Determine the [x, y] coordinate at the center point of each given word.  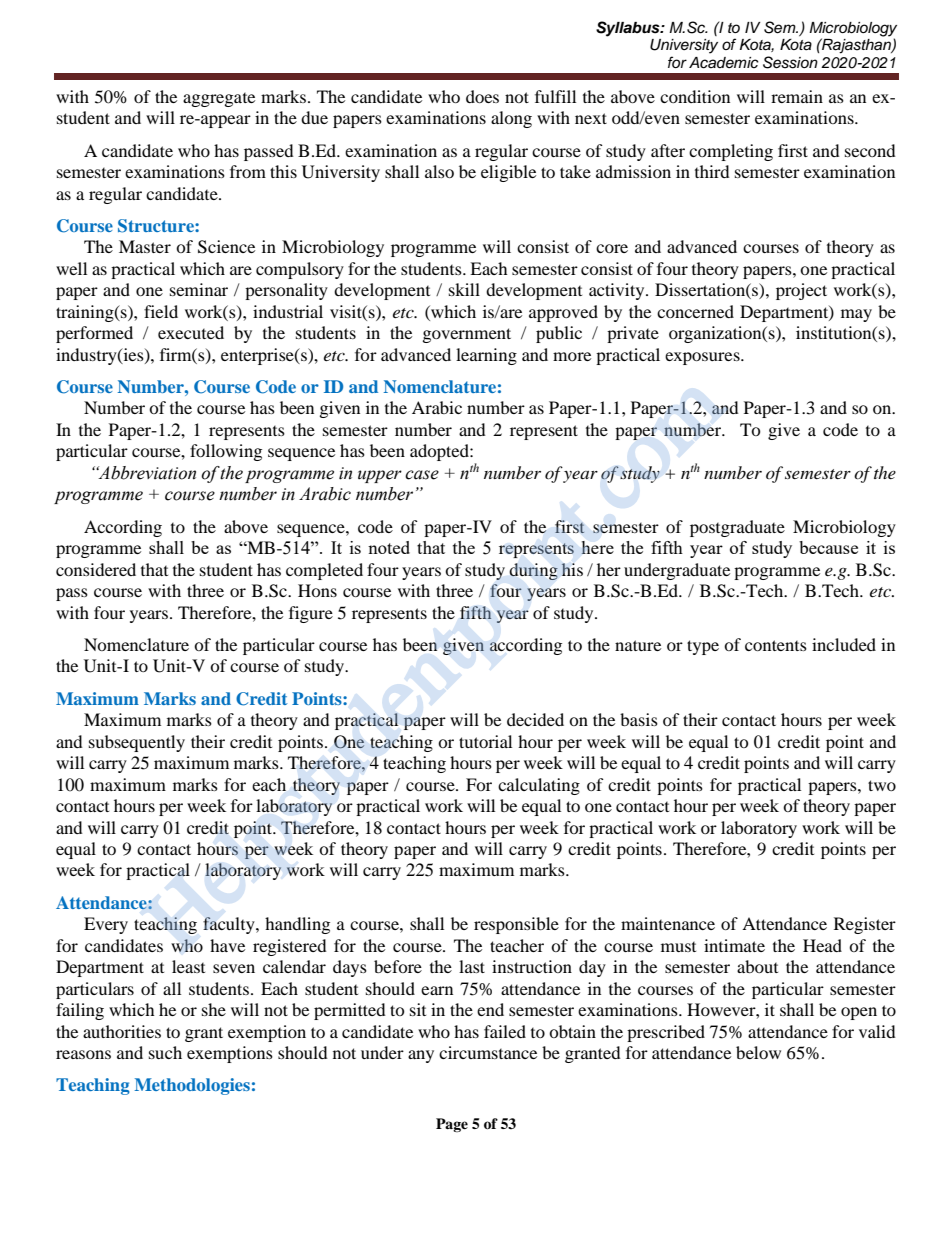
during [534, 571]
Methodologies [192, 1086]
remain [797, 96]
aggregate [219, 100]
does [482, 96]
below [758, 1052]
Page [452, 1125]
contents [776, 645]
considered [96, 569]
